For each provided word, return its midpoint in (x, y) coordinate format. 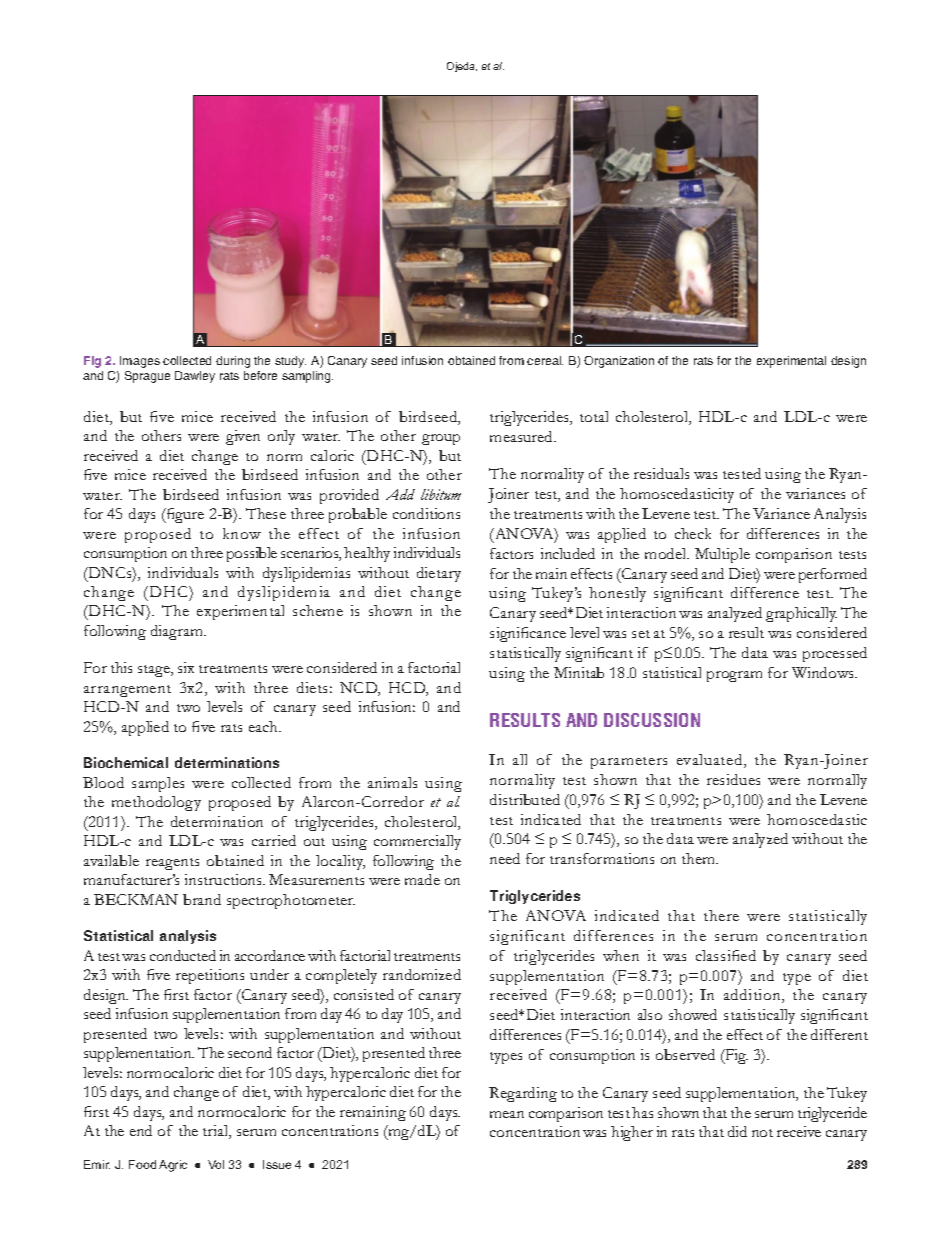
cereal (545, 360)
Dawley (195, 377)
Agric (173, 1166)
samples (158, 784)
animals (392, 782)
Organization (619, 362)
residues (733, 779)
